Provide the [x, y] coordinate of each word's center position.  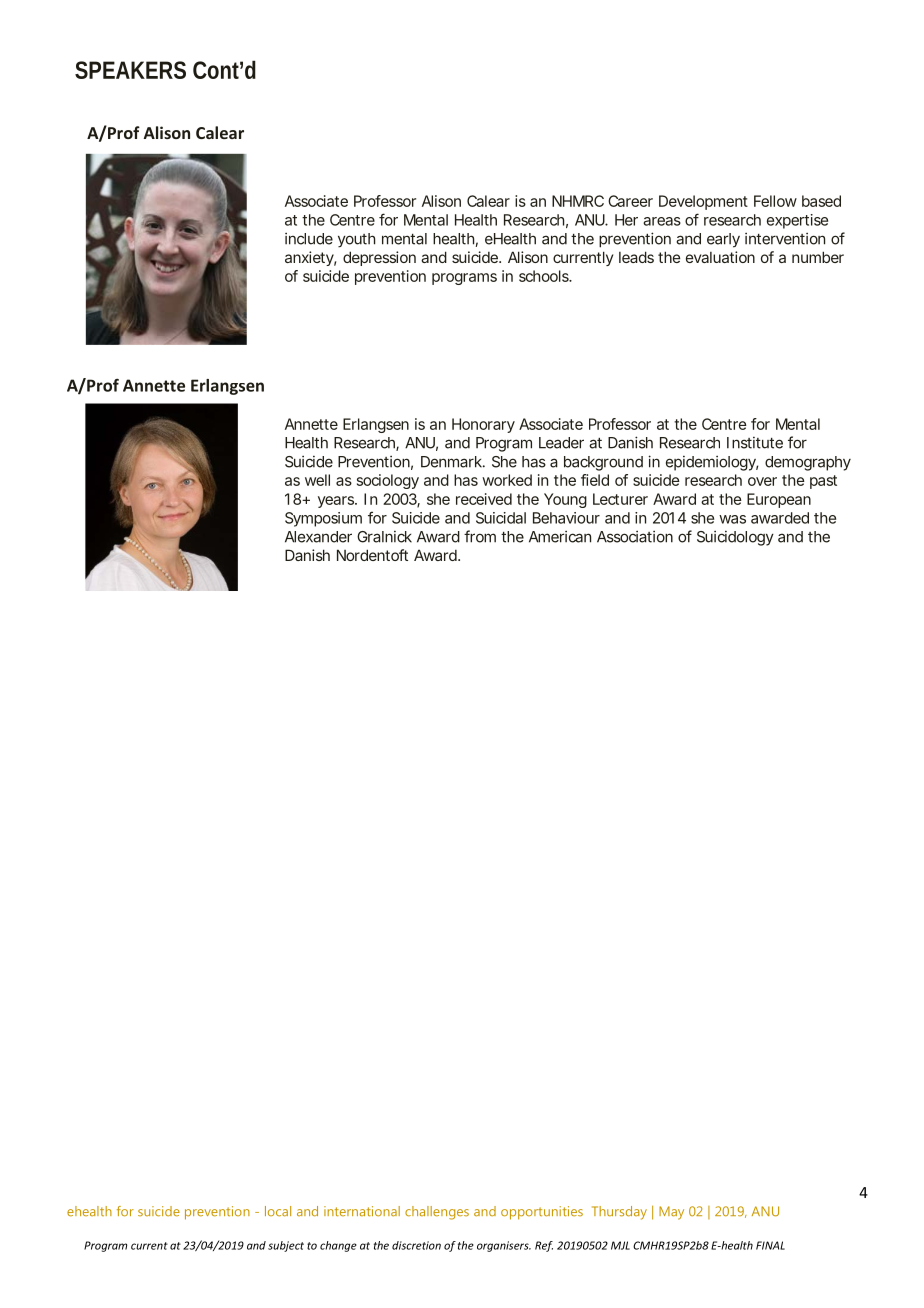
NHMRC [578, 201]
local [278, 1211]
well [317, 480]
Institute [755, 443]
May [671, 1213]
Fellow [775, 201]
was [732, 519]
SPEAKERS [130, 70]
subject [286, 1246]
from [480, 536]
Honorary [483, 425]
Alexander [318, 537]
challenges [437, 1213]
